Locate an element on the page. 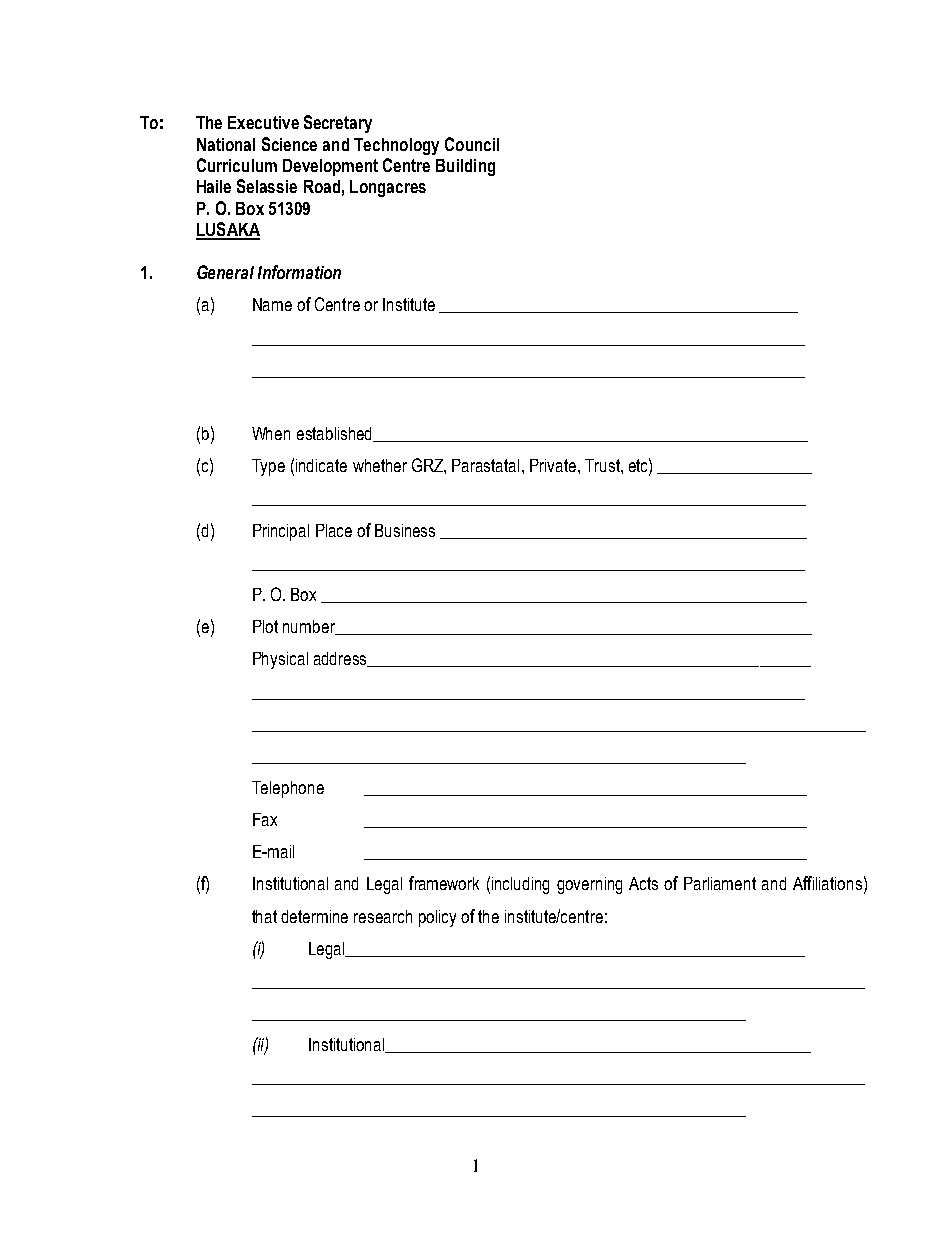  GRZ is located at coordinates (428, 465).
